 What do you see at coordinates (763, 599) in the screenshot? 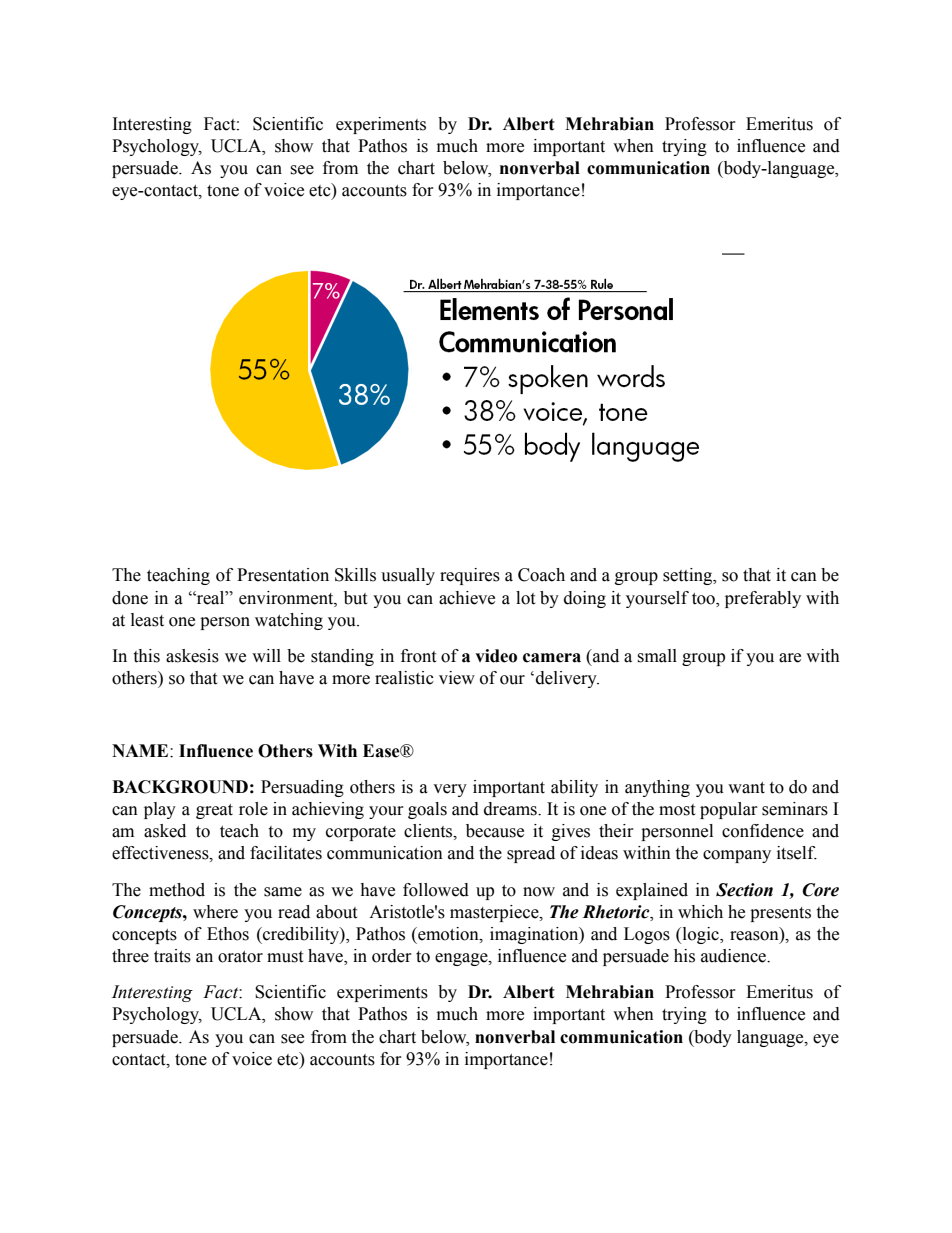
I see `preferably` at bounding box center [763, 599].
